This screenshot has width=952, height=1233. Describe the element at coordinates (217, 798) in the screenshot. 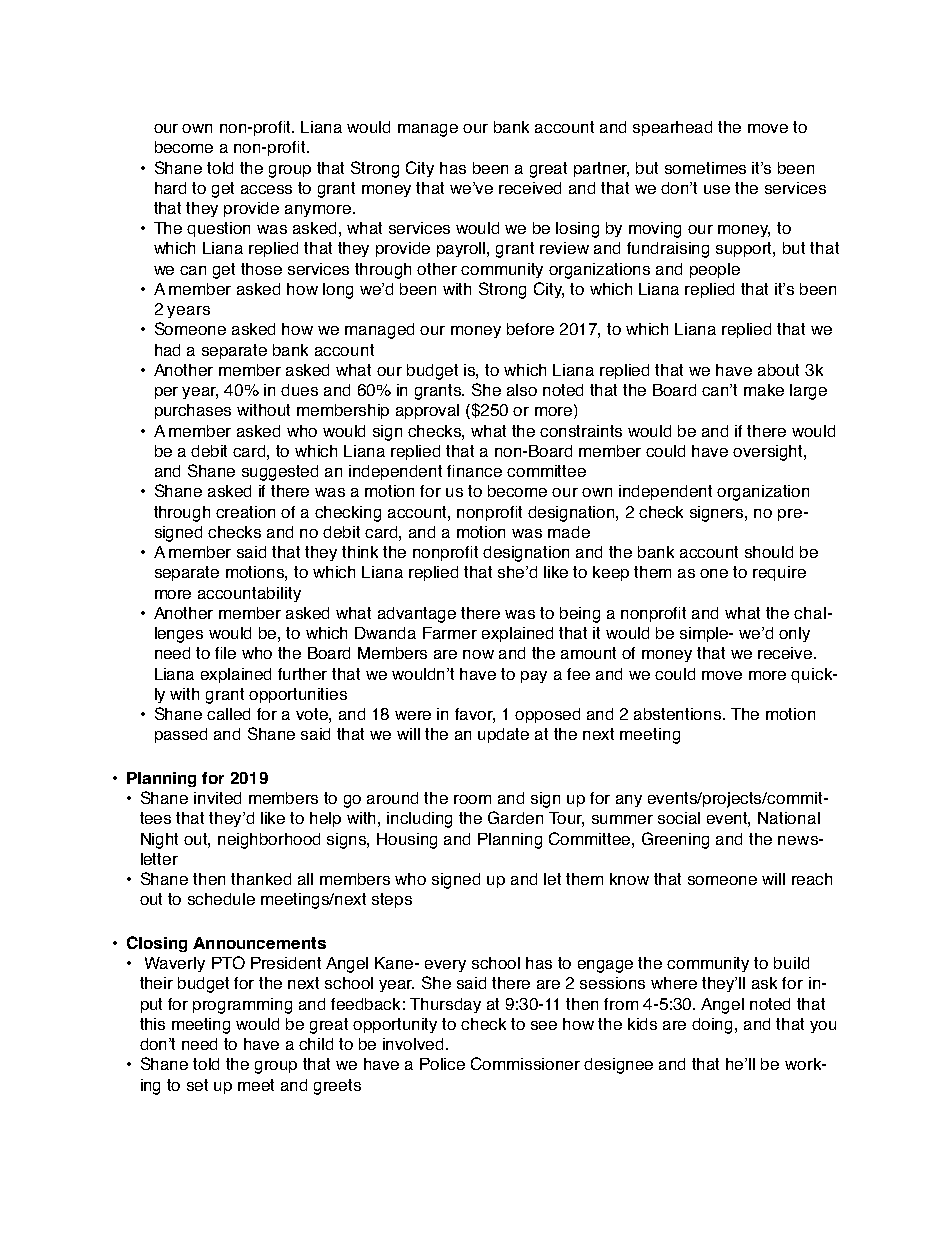

I see `invited` at that location.
